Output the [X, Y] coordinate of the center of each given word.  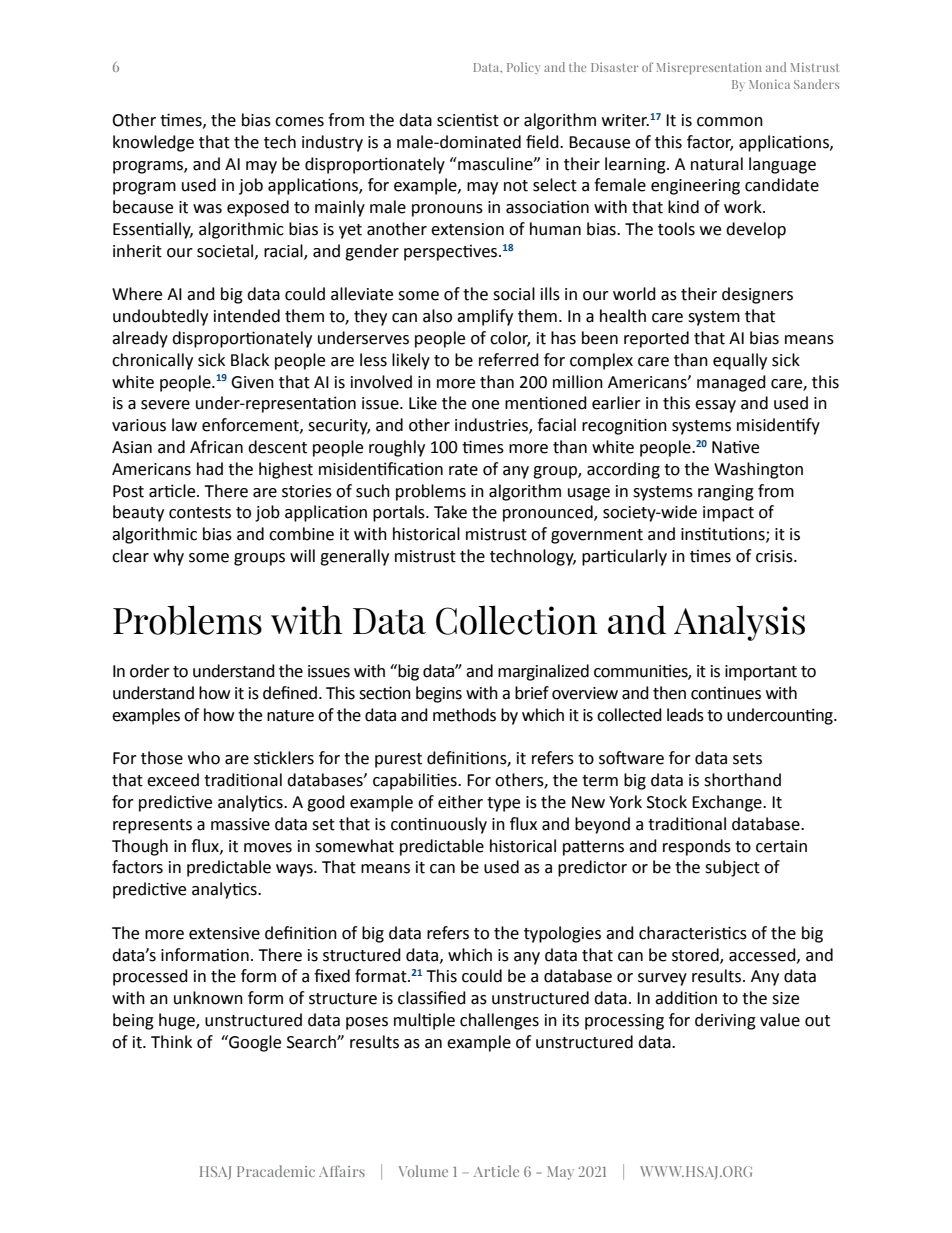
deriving [725, 1021]
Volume [423, 1171]
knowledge [153, 143]
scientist [468, 120]
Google [254, 1043]
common [730, 122]
